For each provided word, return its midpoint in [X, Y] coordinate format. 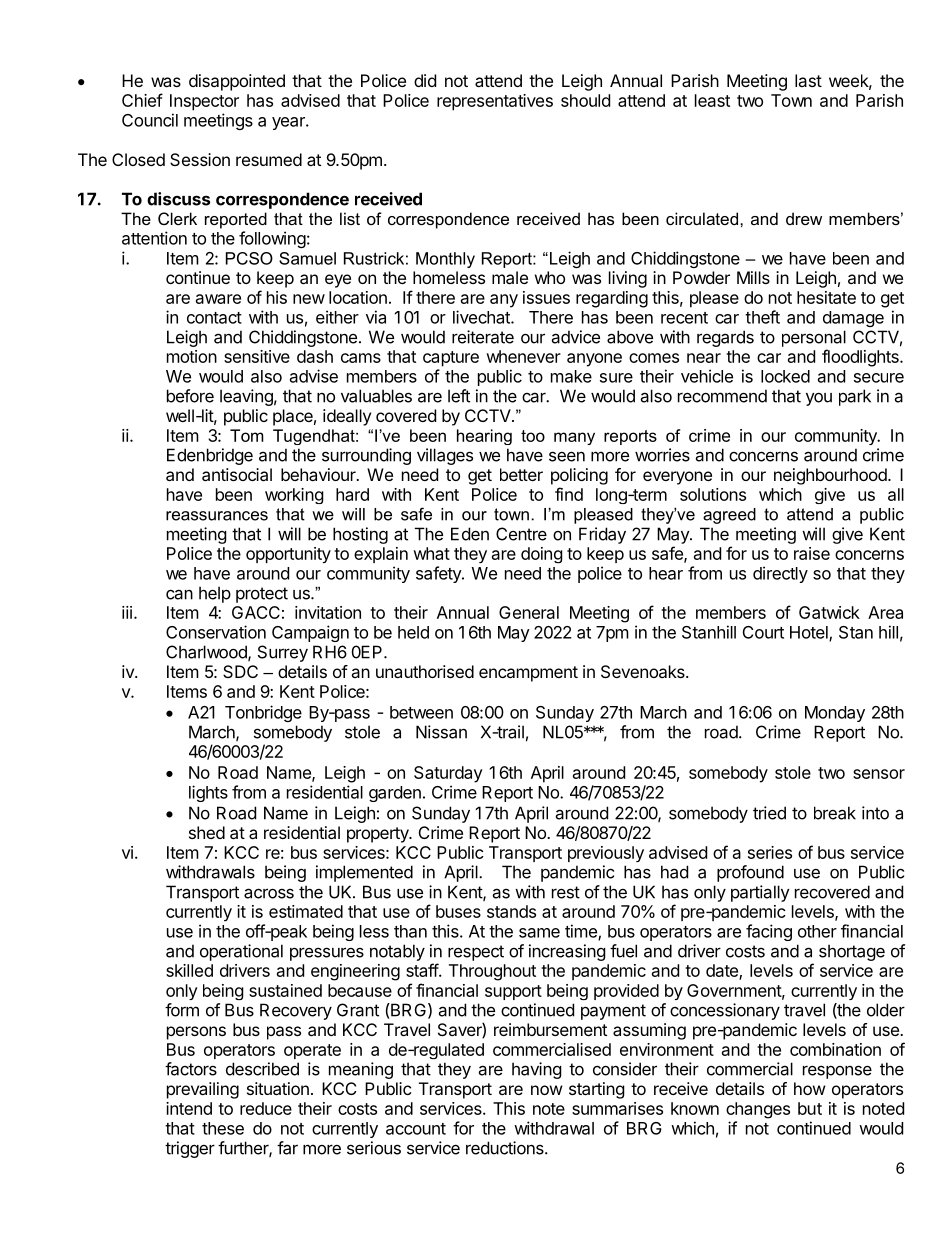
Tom [247, 435]
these [223, 1128]
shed [207, 832]
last [808, 80]
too [533, 436]
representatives [495, 102]
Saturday [448, 774]
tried [769, 813]
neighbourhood [831, 476]
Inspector [204, 102]
